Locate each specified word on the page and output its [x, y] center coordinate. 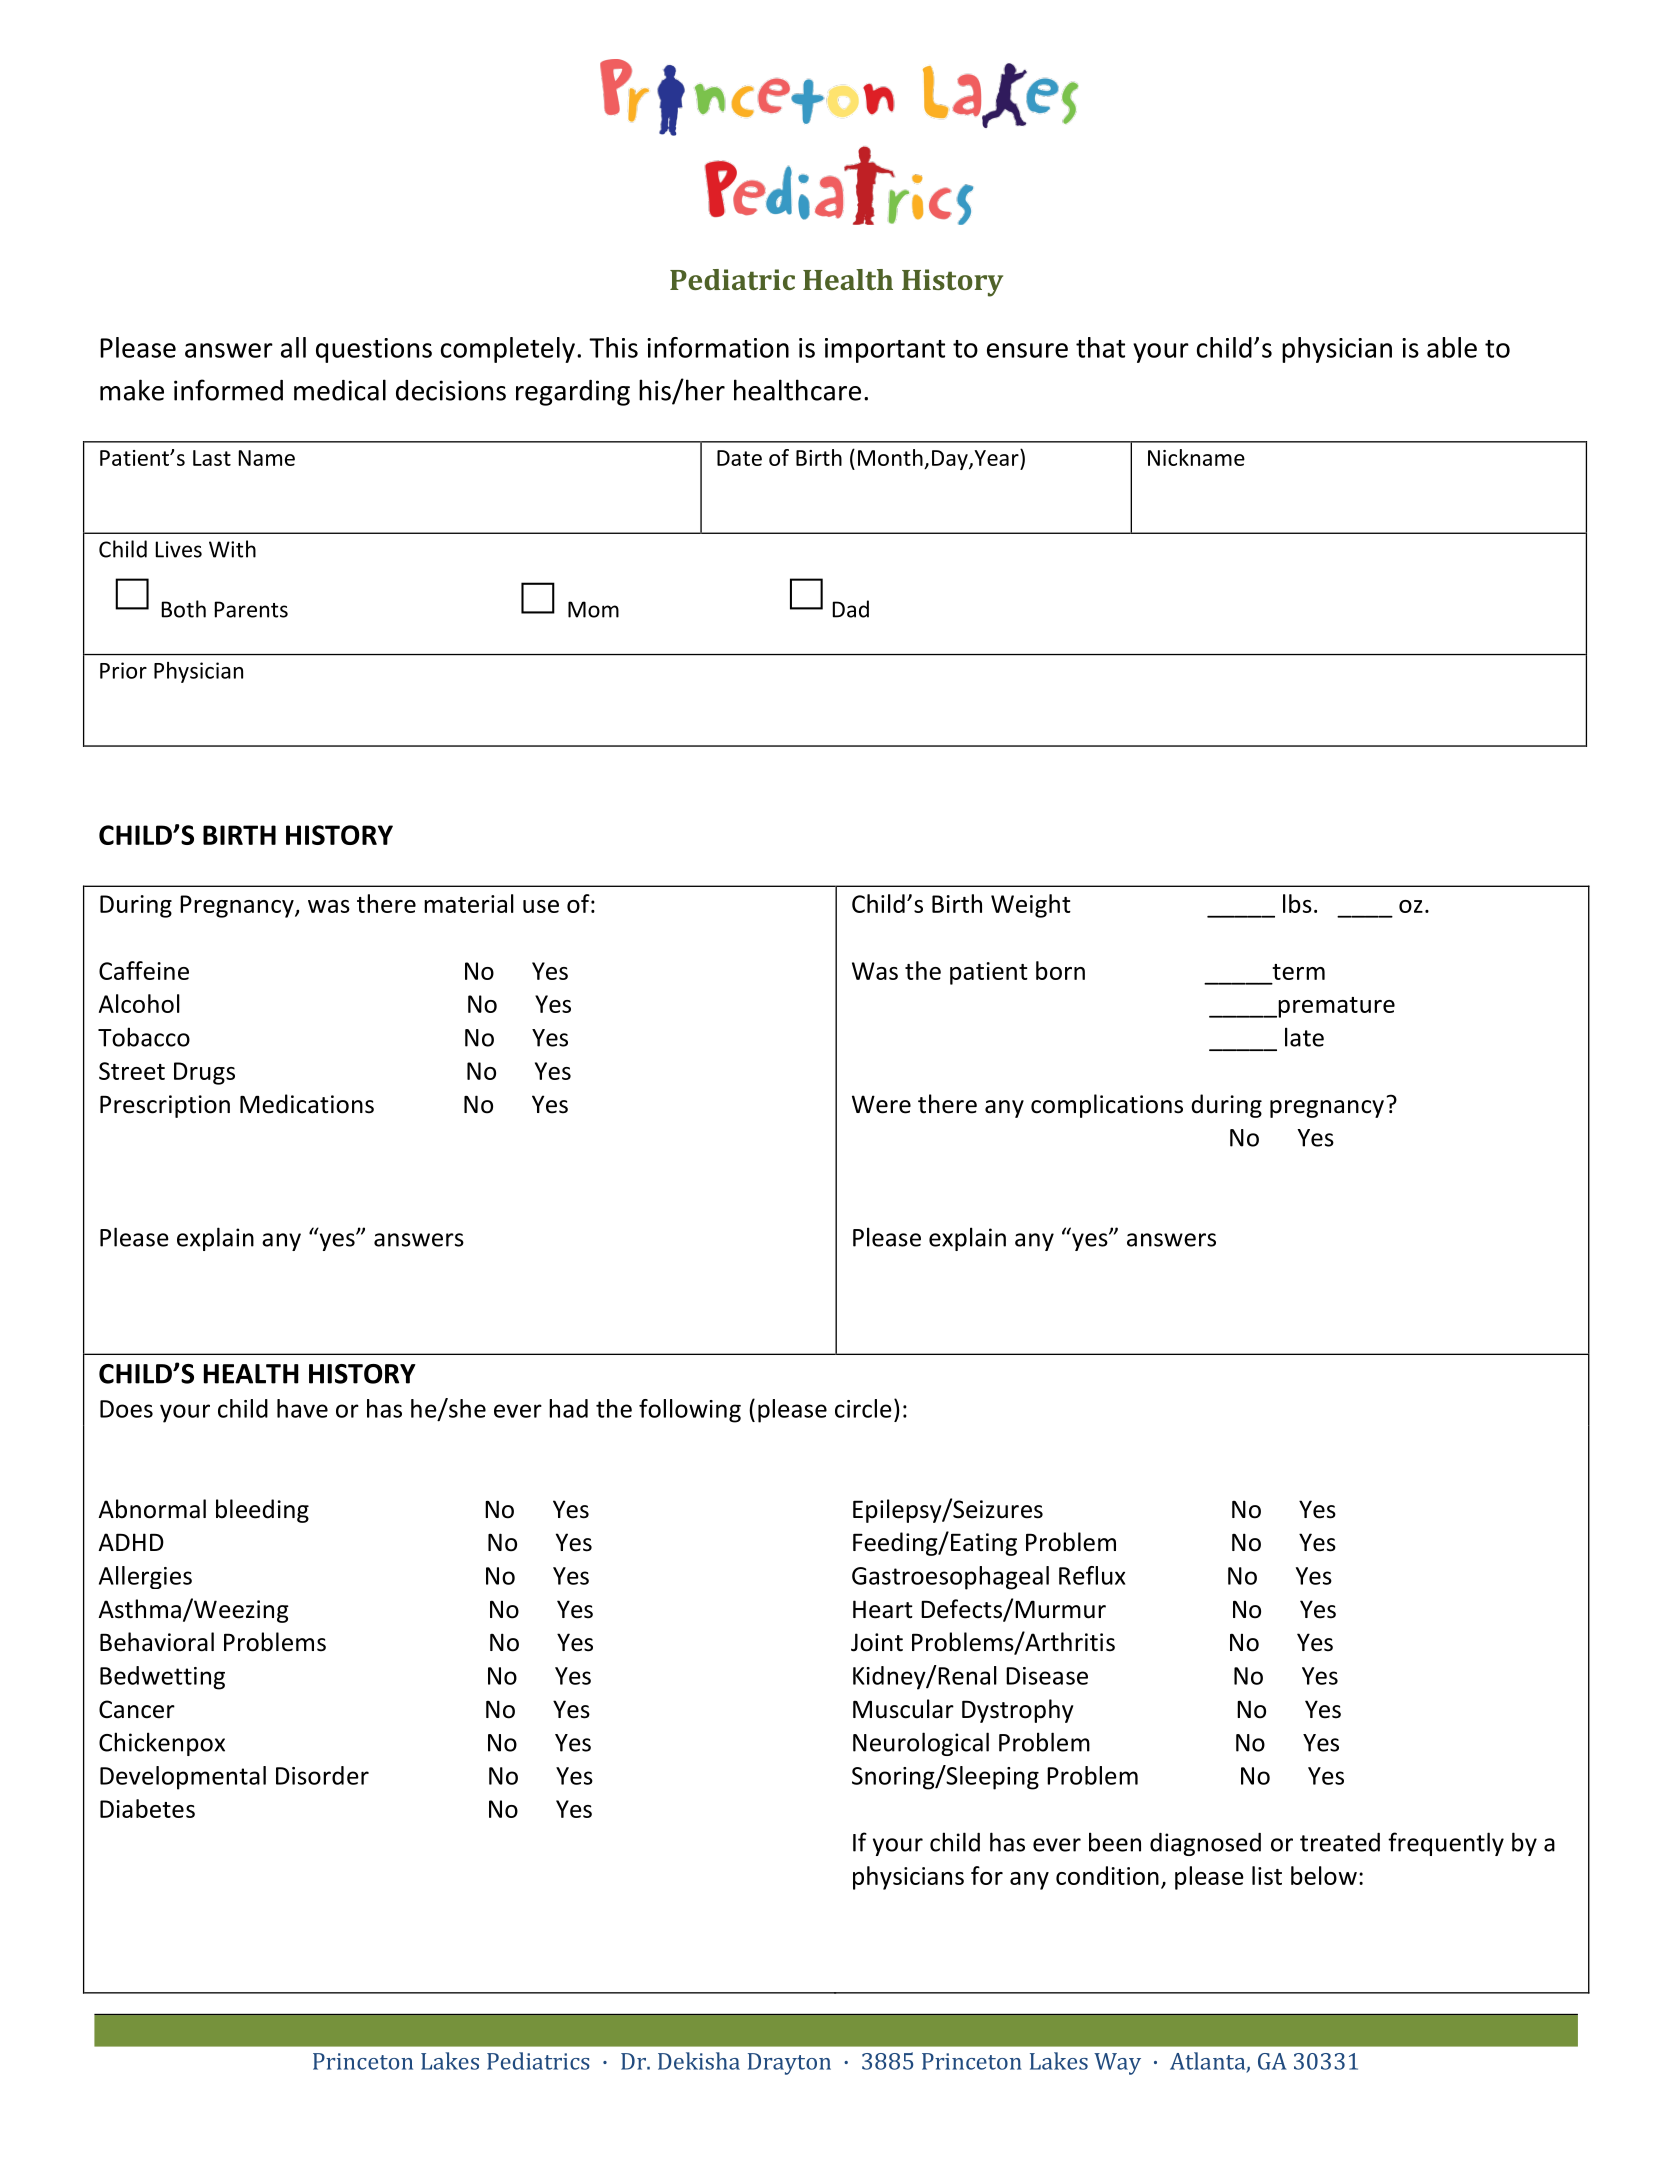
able [1452, 347]
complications [1107, 1106]
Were [881, 1104]
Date [739, 458]
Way [1117, 2064]
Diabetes [147, 1808]
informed [228, 390]
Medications [307, 1104]
